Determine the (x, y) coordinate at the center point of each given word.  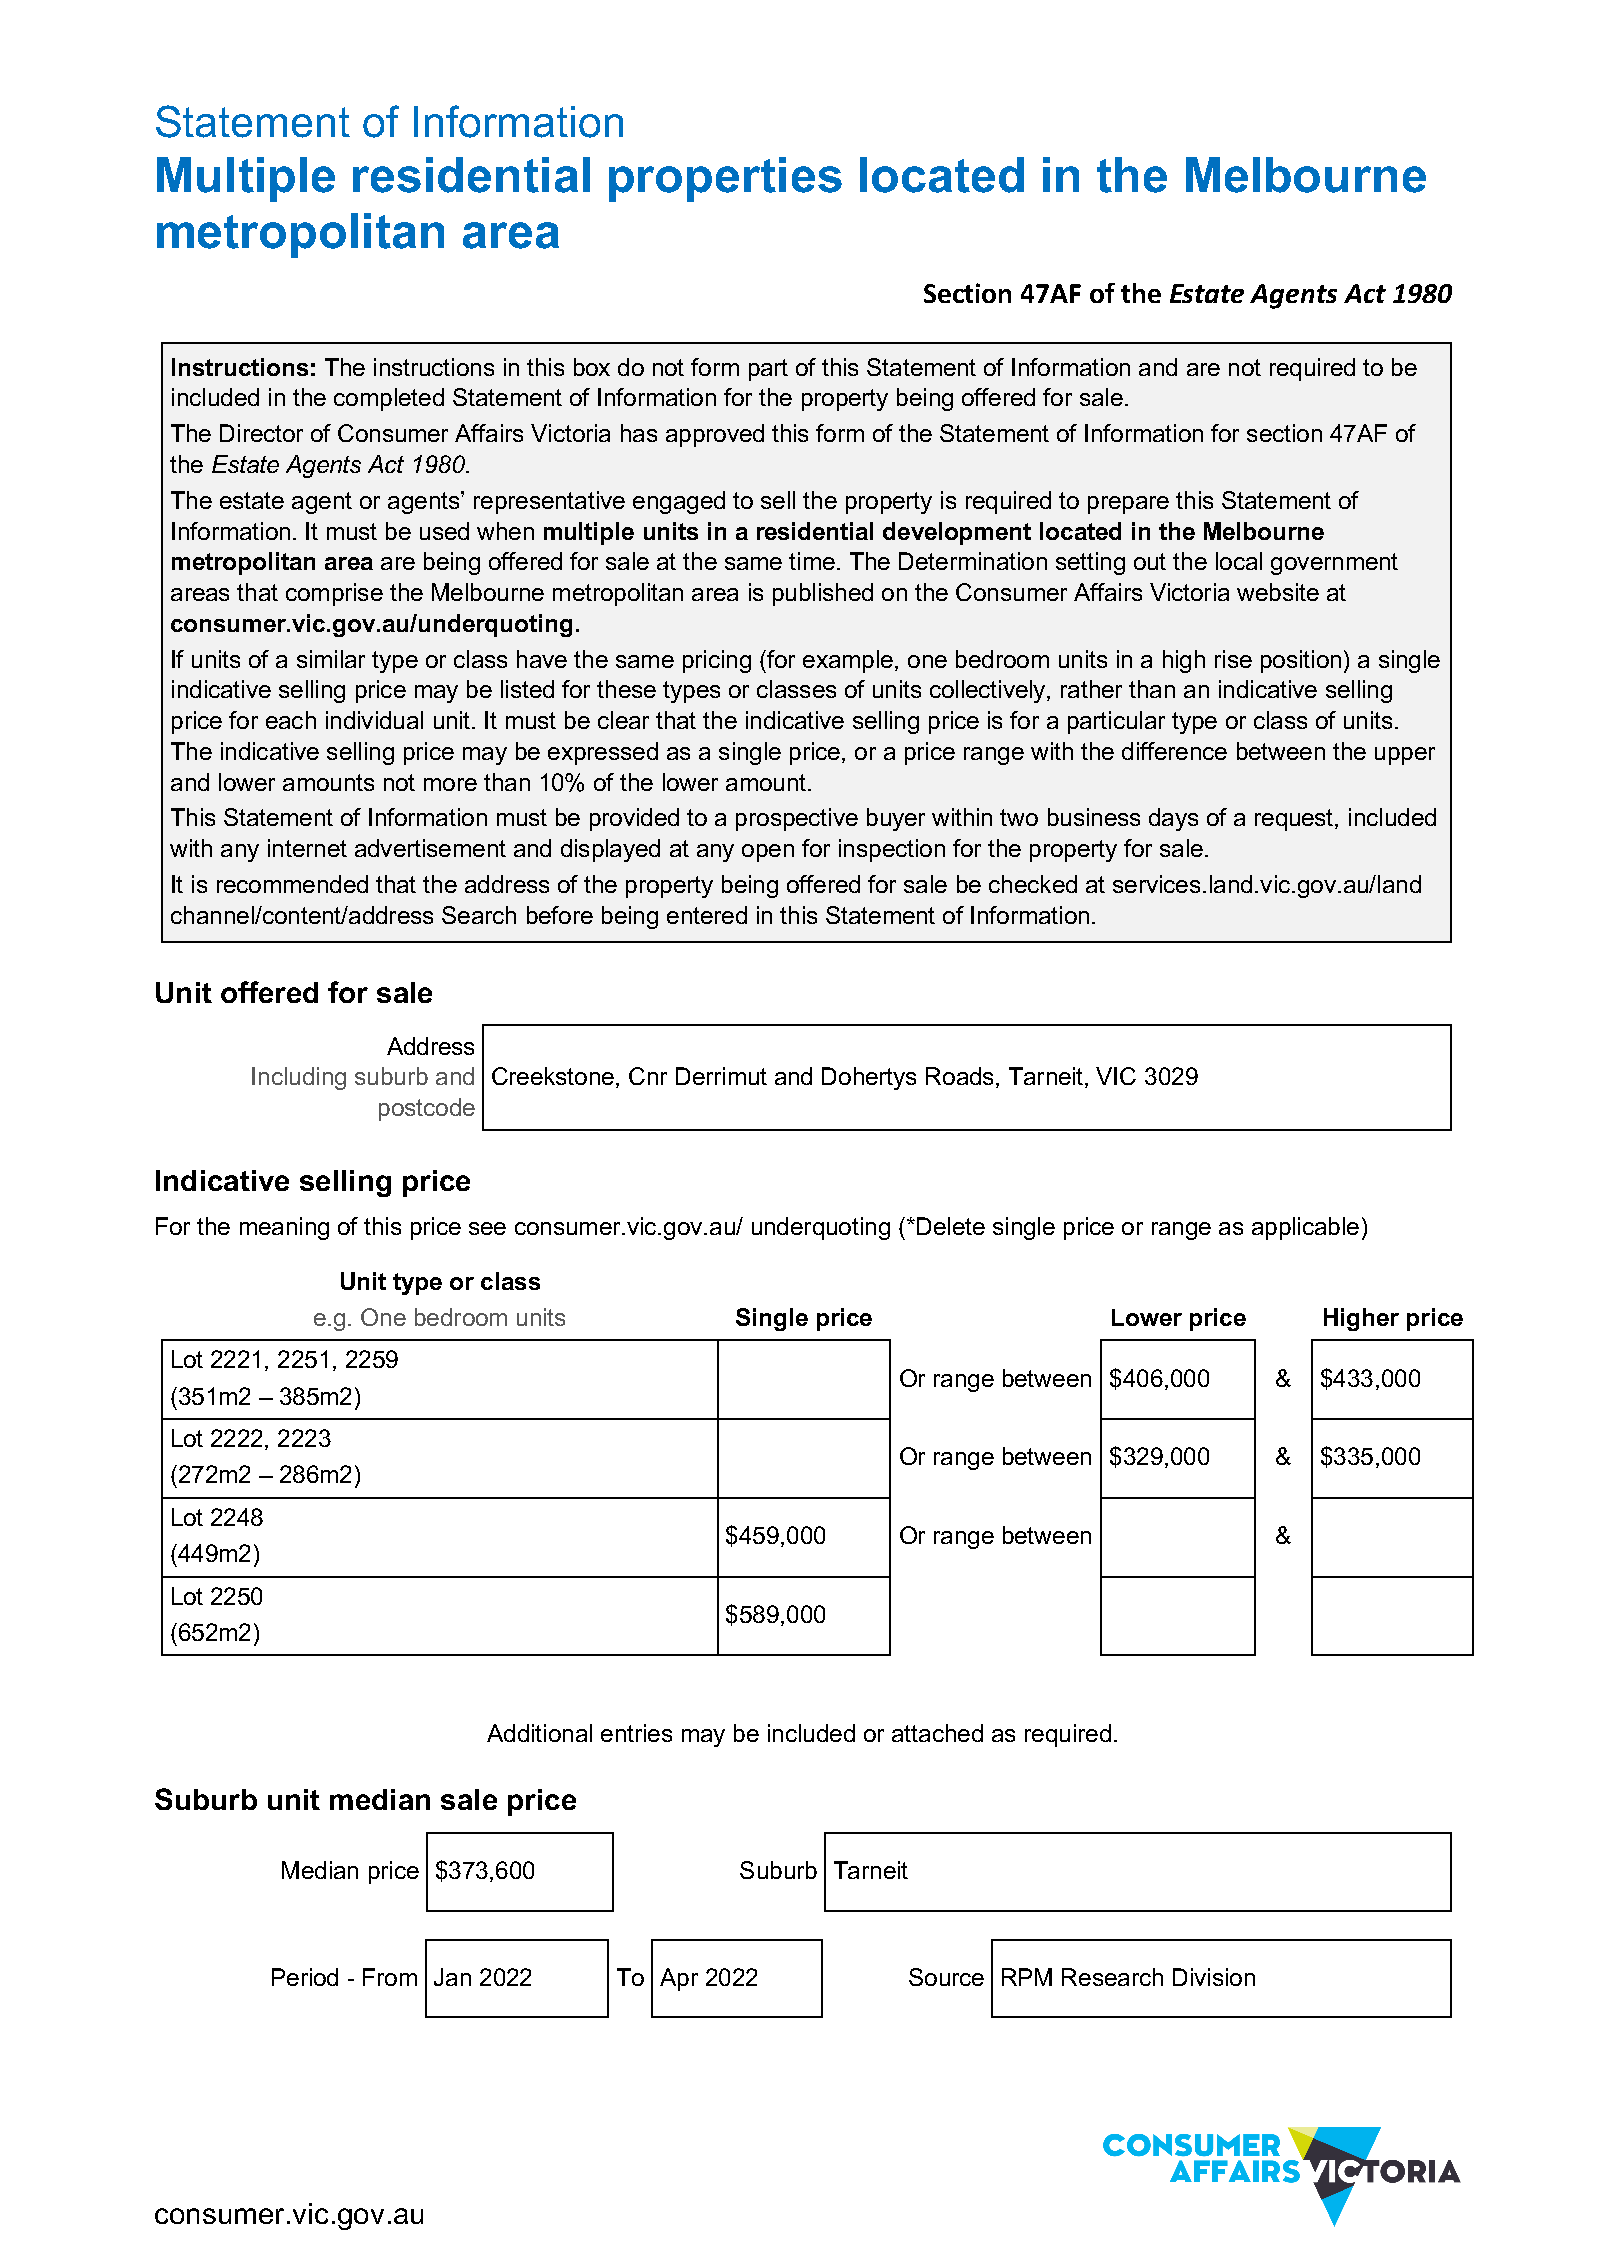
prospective (797, 819)
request (1295, 820)
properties (725, 179)
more (450, 784)
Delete (951, 1226)
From (390, 1977)
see (487, 1228)
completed (389, 399)
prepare (1128, 505)
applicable (1305, 1228)
